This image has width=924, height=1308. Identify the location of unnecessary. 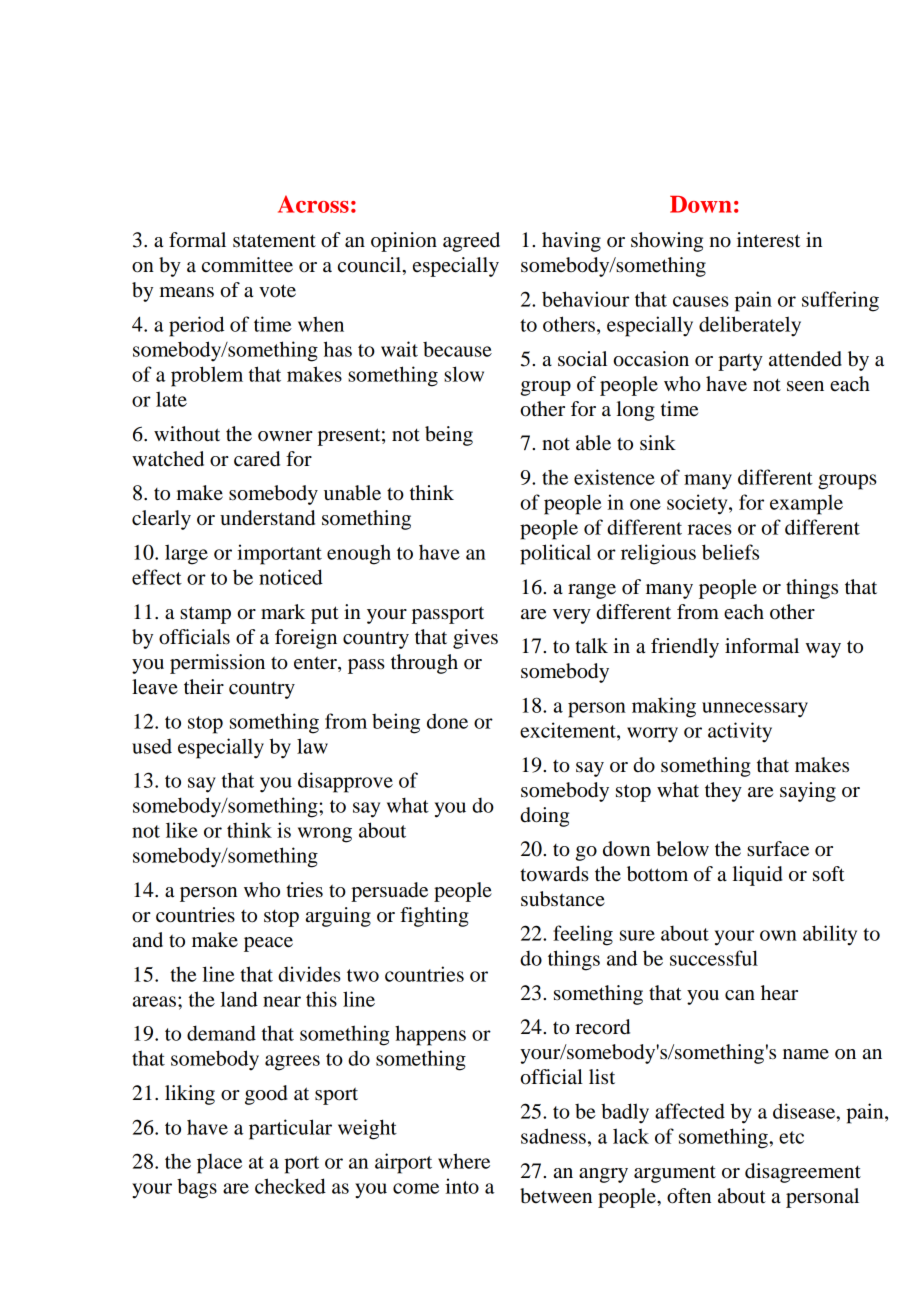
(755, 710).
